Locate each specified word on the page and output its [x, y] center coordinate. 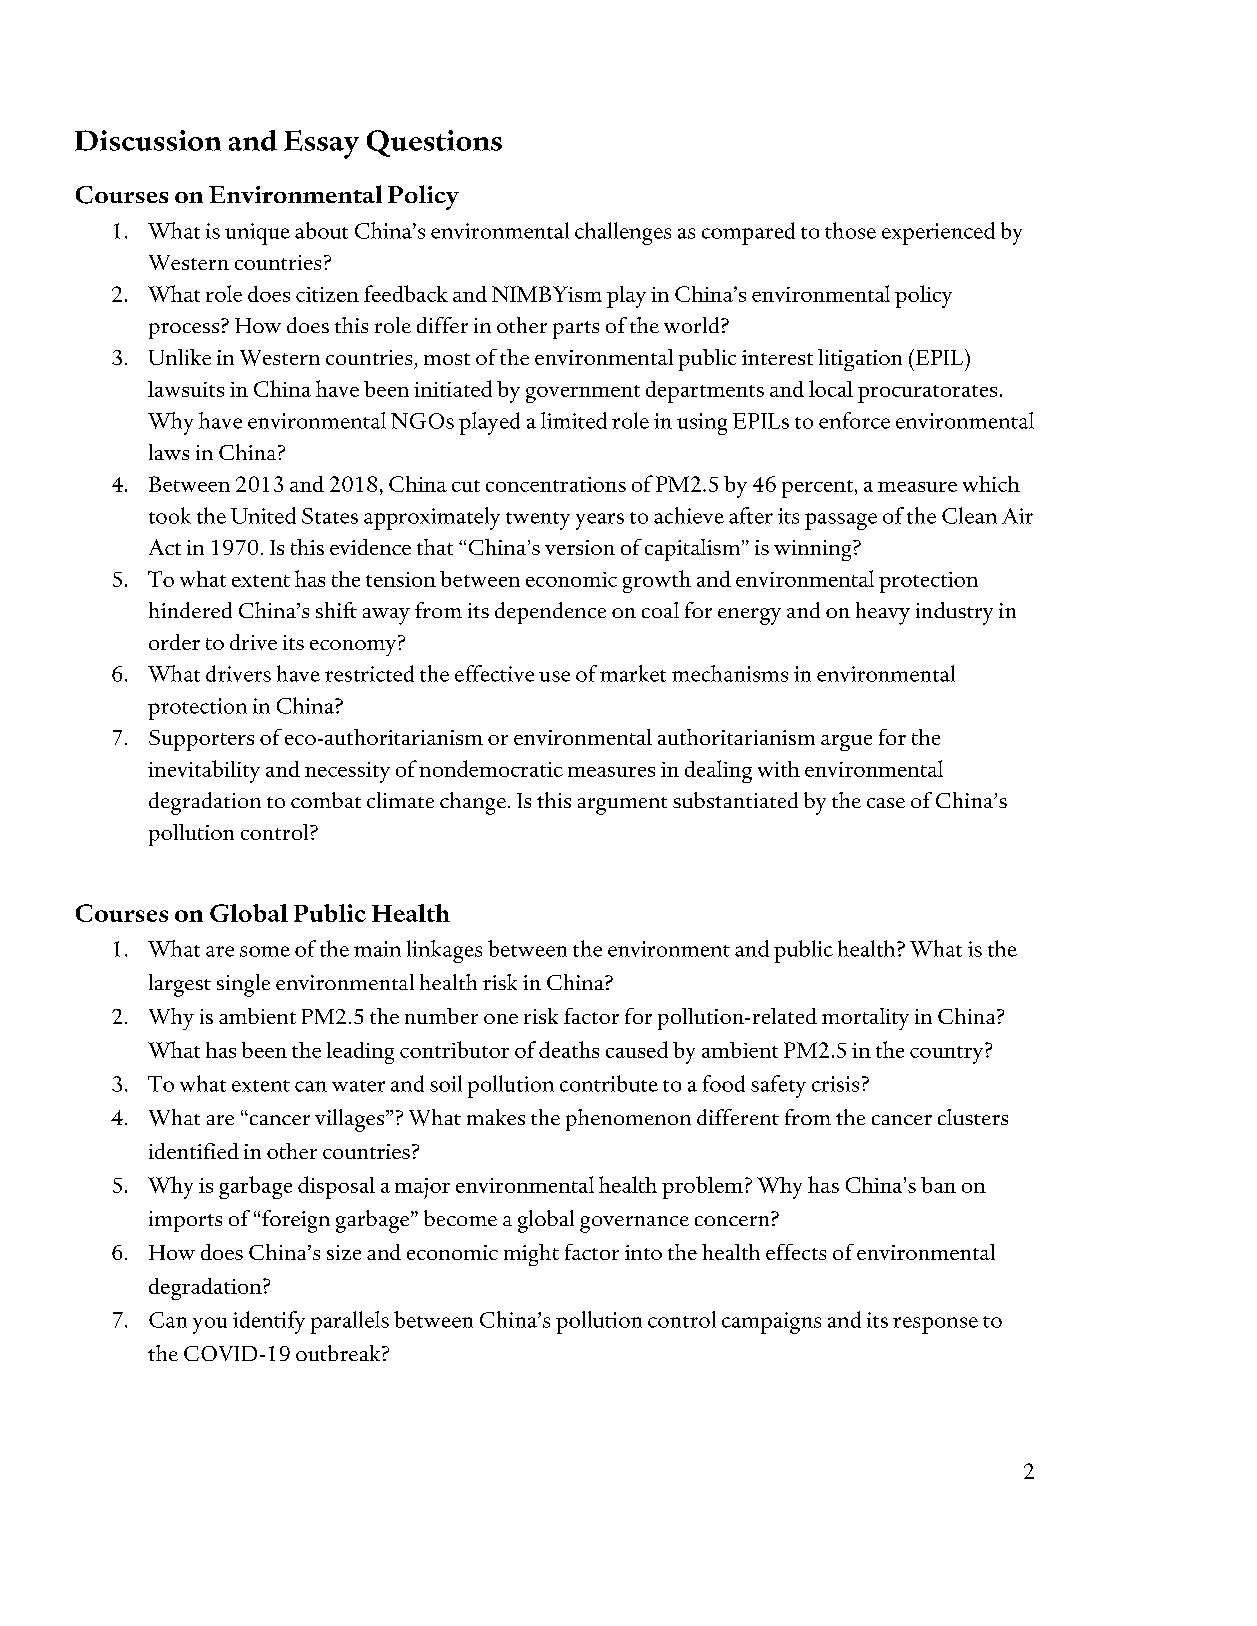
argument [622, 806]
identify [269, 1322]
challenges [623, 233]
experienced [938, 233]
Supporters [201, 740]
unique [257, 234]
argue [846, 743]
